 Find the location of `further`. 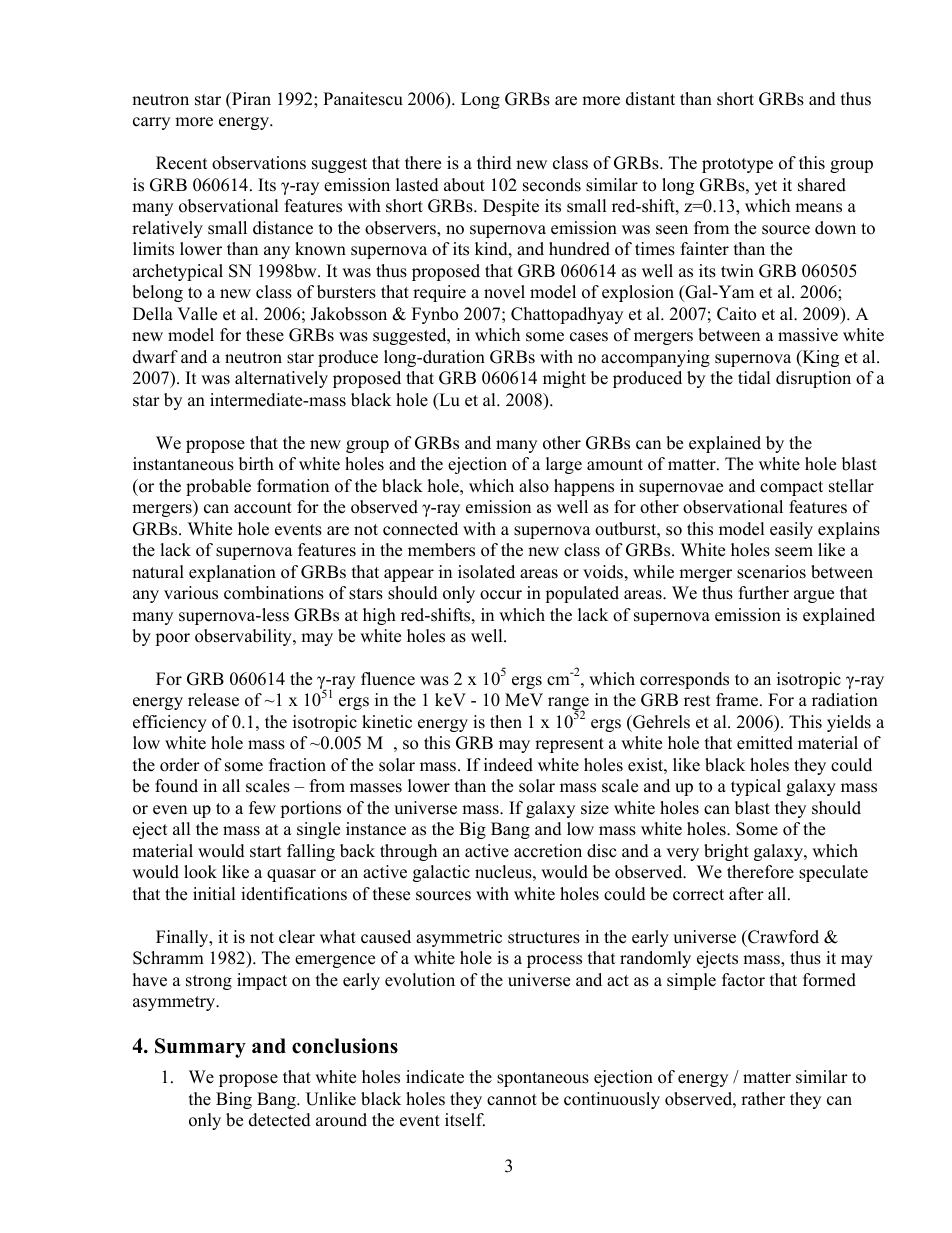

further is located at coordinates (764, 593).
